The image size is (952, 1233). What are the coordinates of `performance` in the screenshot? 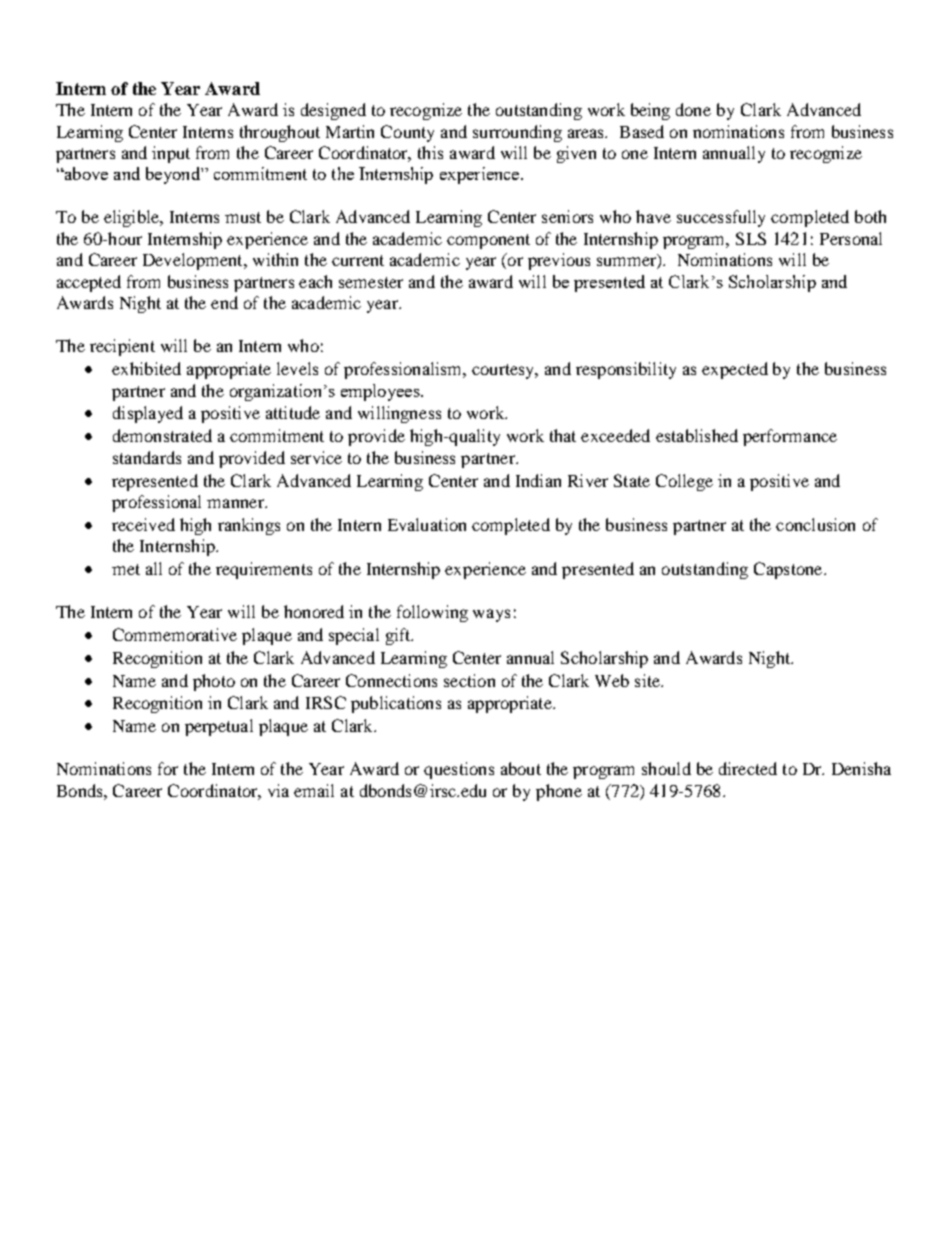 It's located at (790, 437).
